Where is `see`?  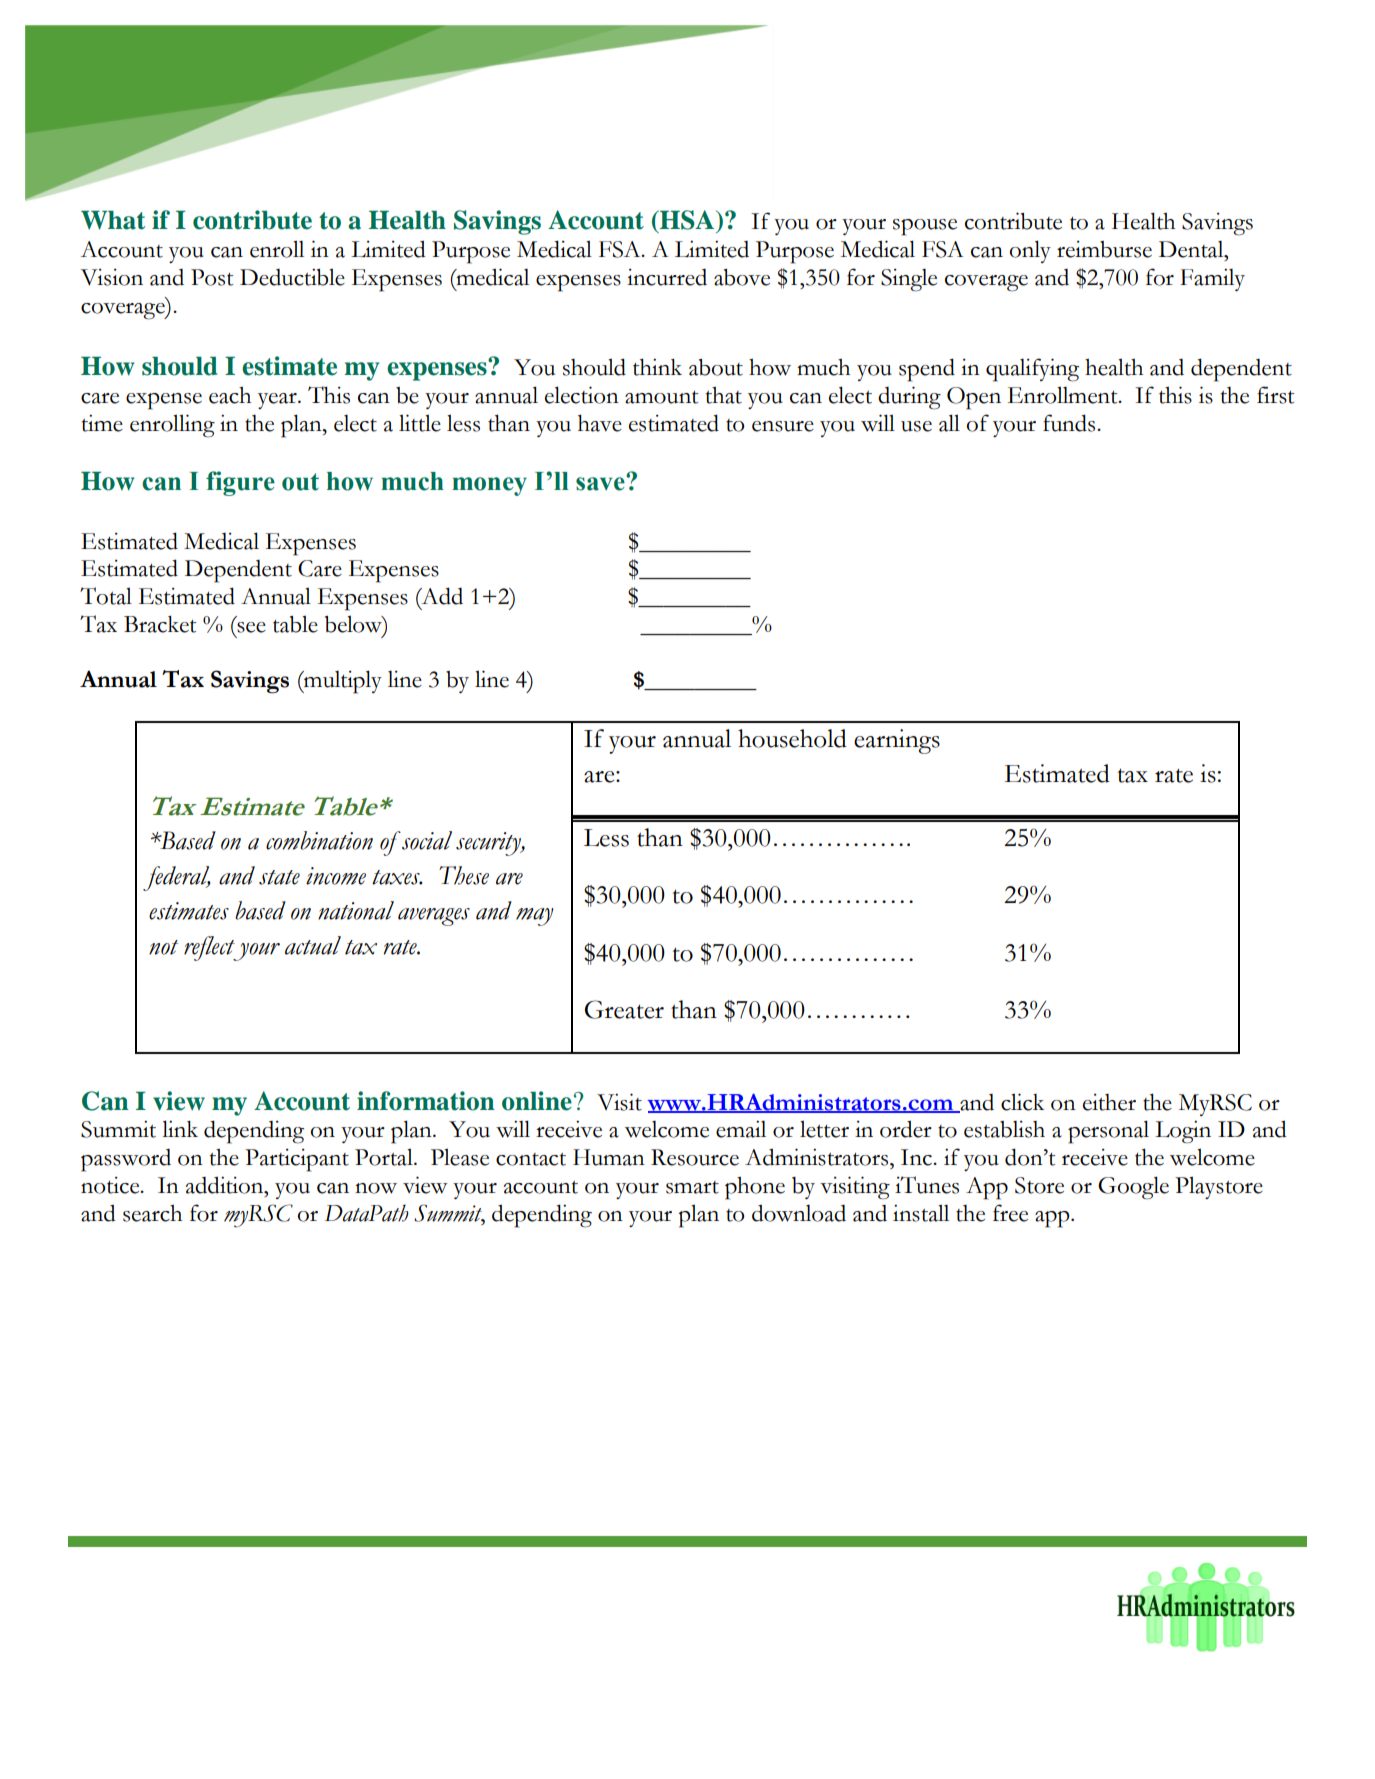 see is located at coordinates (251, 627).
